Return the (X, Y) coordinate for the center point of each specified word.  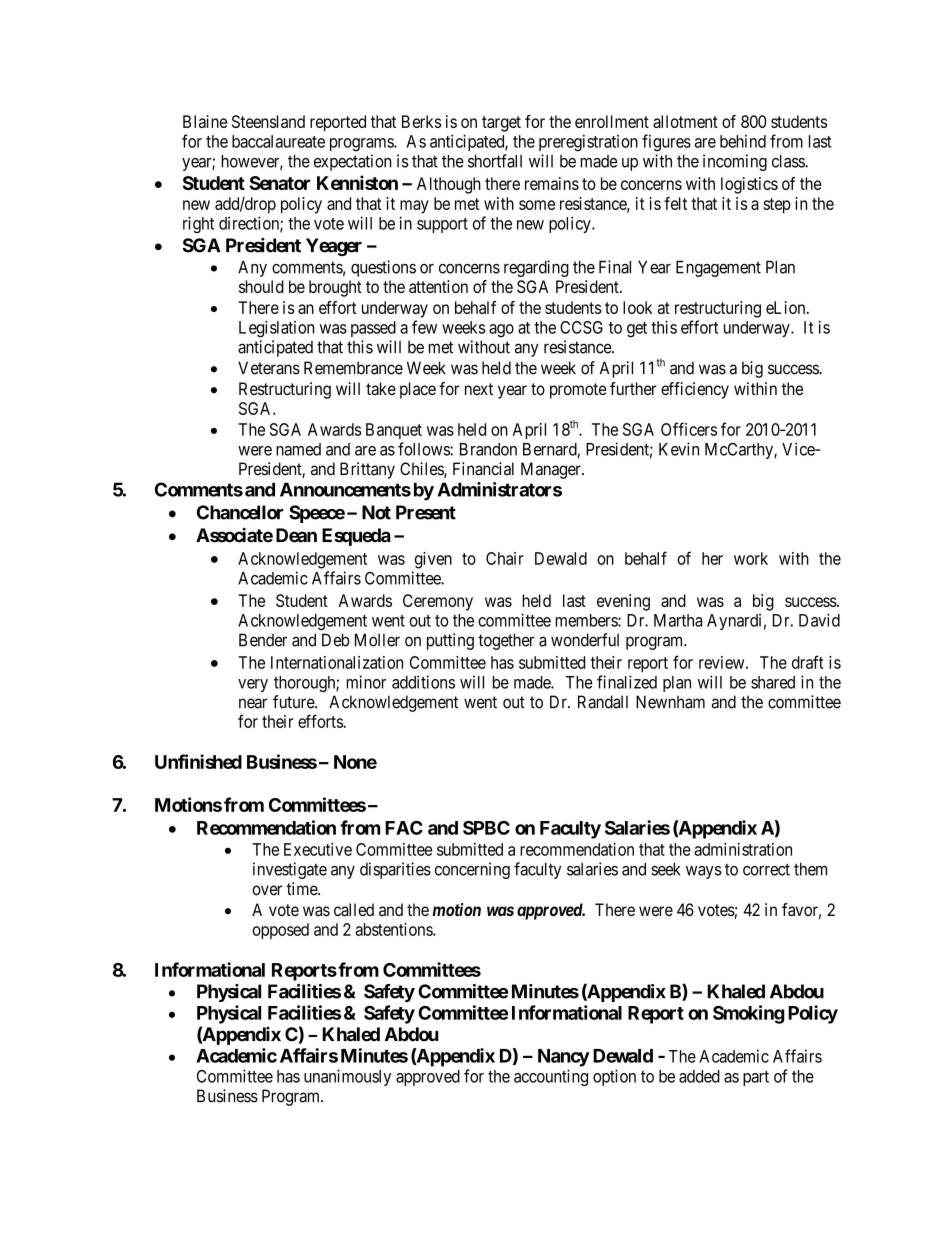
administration (743, 849)
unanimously (347, 1077)
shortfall (495, 161)
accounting (551, 1077)
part (756, 1078)
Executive (318, 849)
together (506, 641)
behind (743, 141)
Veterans (269, 368)
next (479, 389)
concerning (472, 870)
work (751, 558)
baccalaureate (278, 141)
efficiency (695, 390)
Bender (263, 640)
